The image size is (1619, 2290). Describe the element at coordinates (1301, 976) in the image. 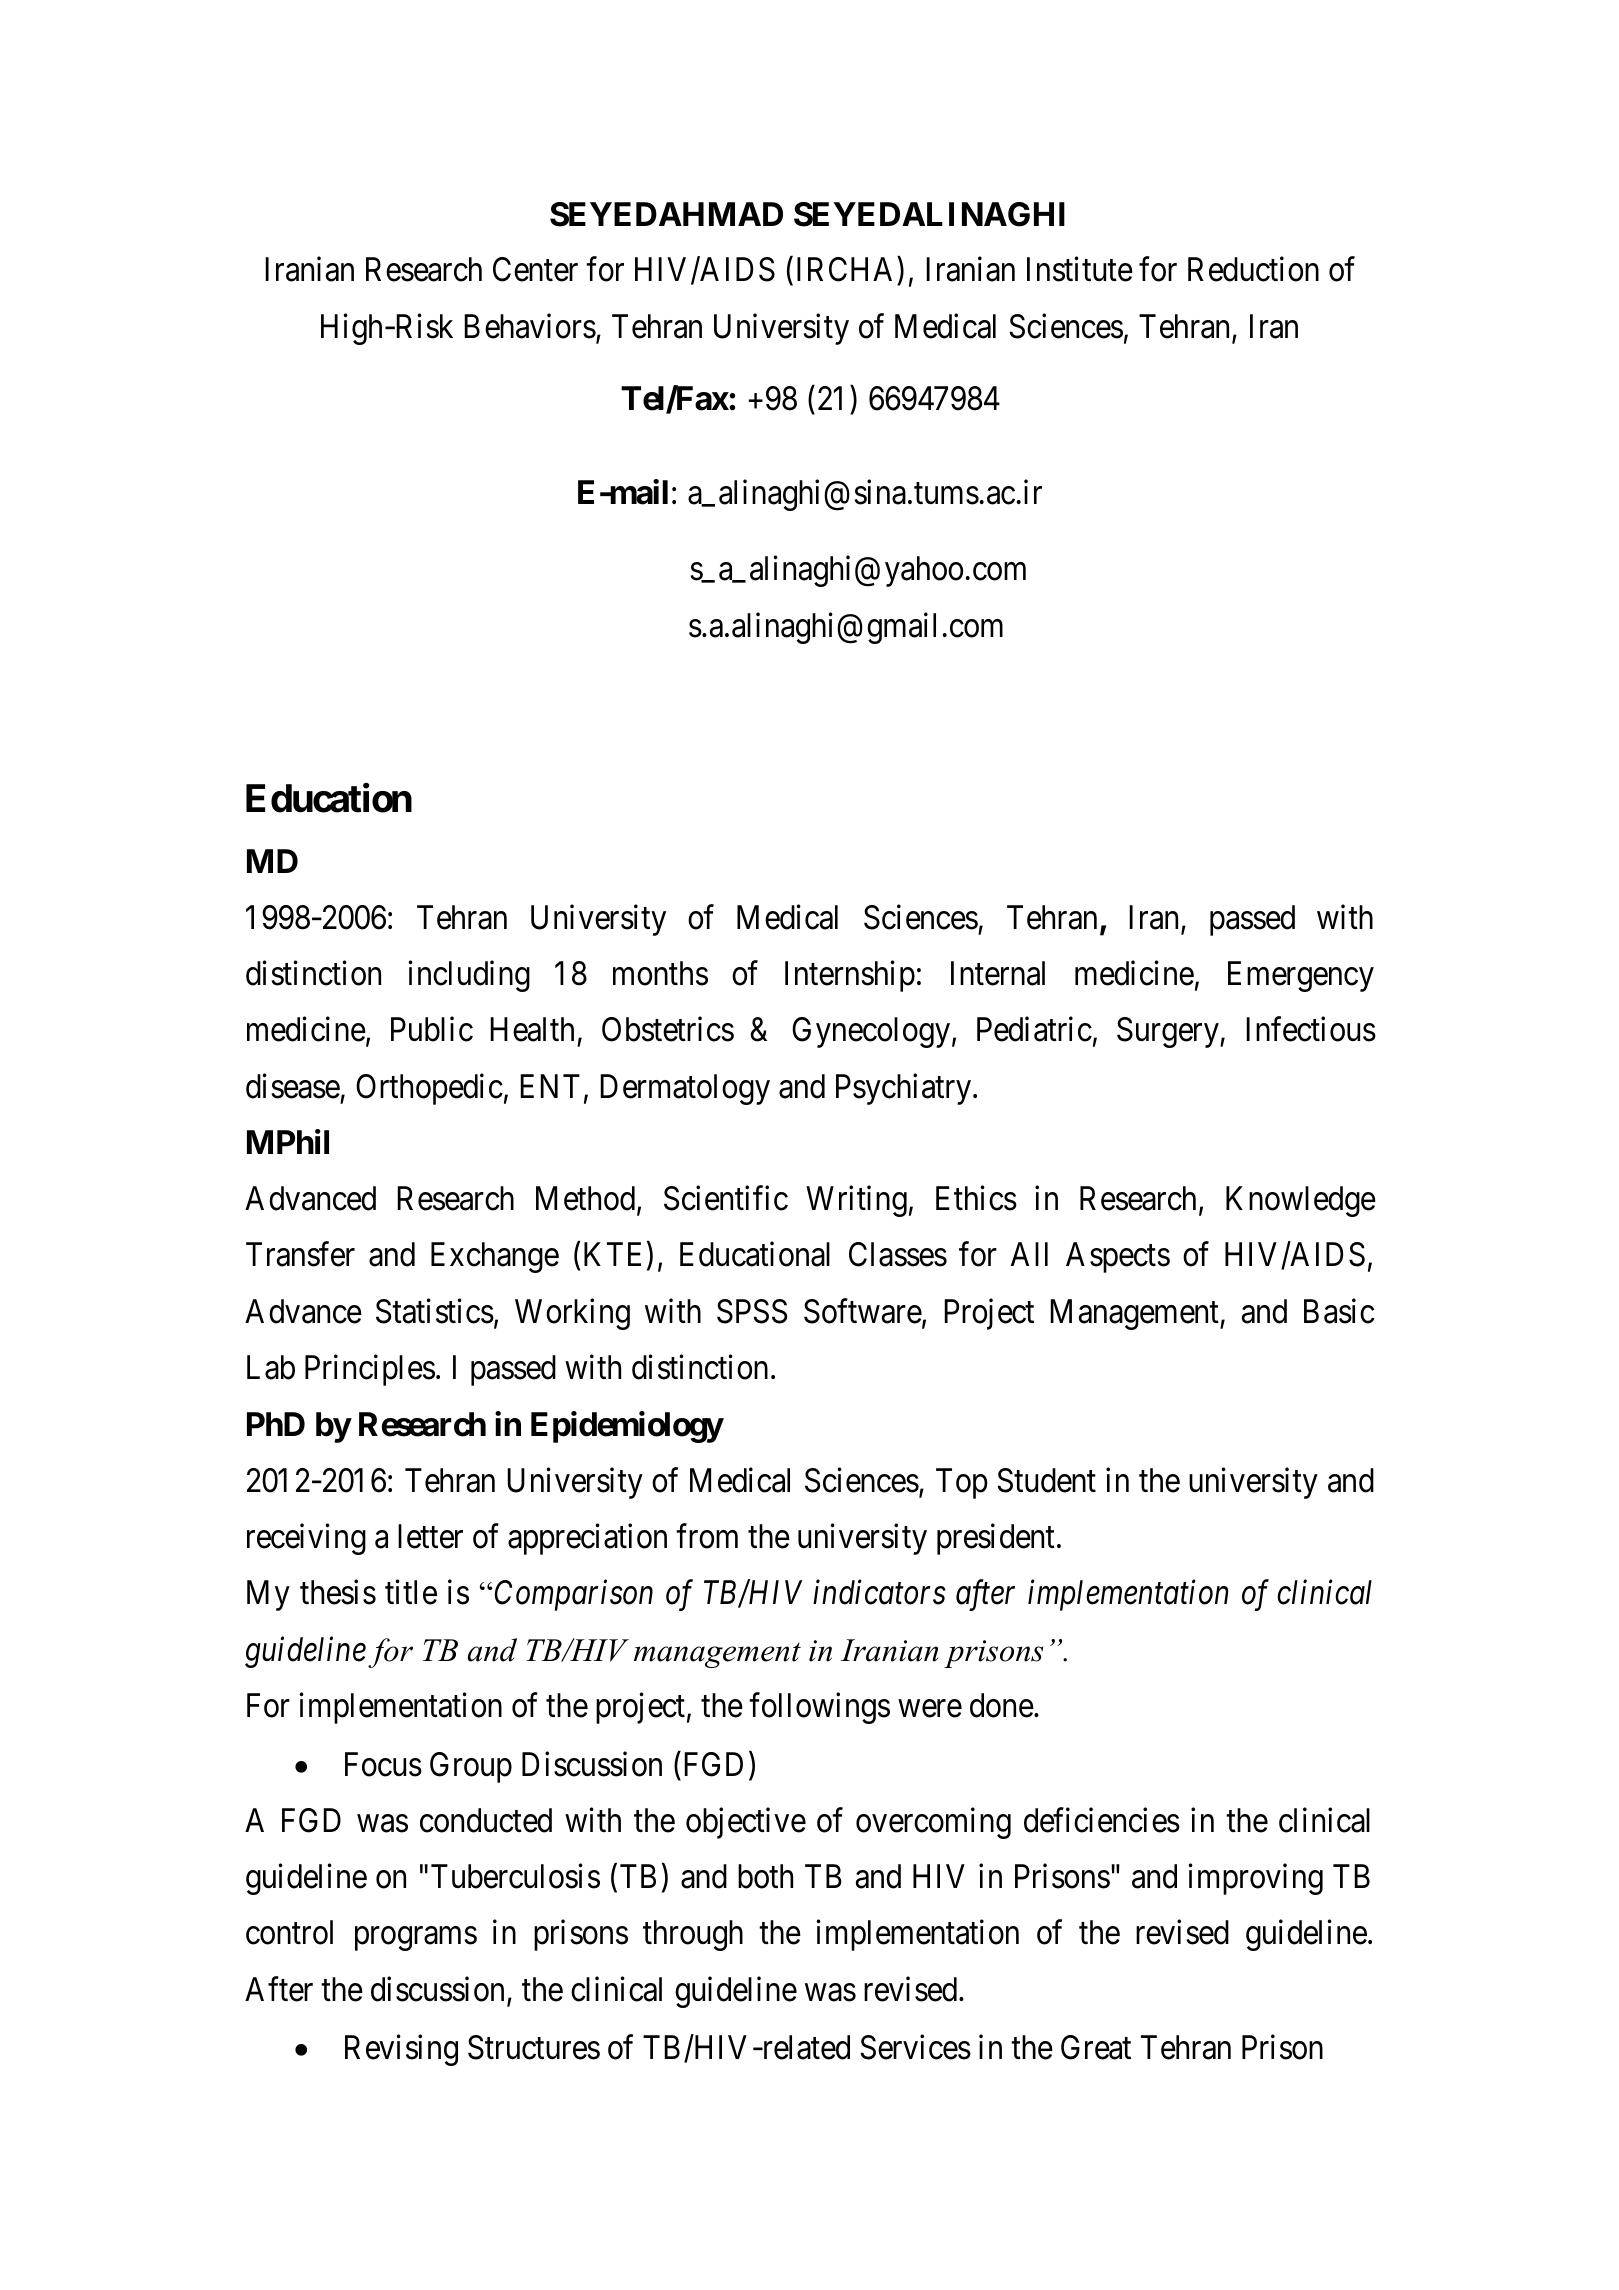

I see `Emergency` at that location.
